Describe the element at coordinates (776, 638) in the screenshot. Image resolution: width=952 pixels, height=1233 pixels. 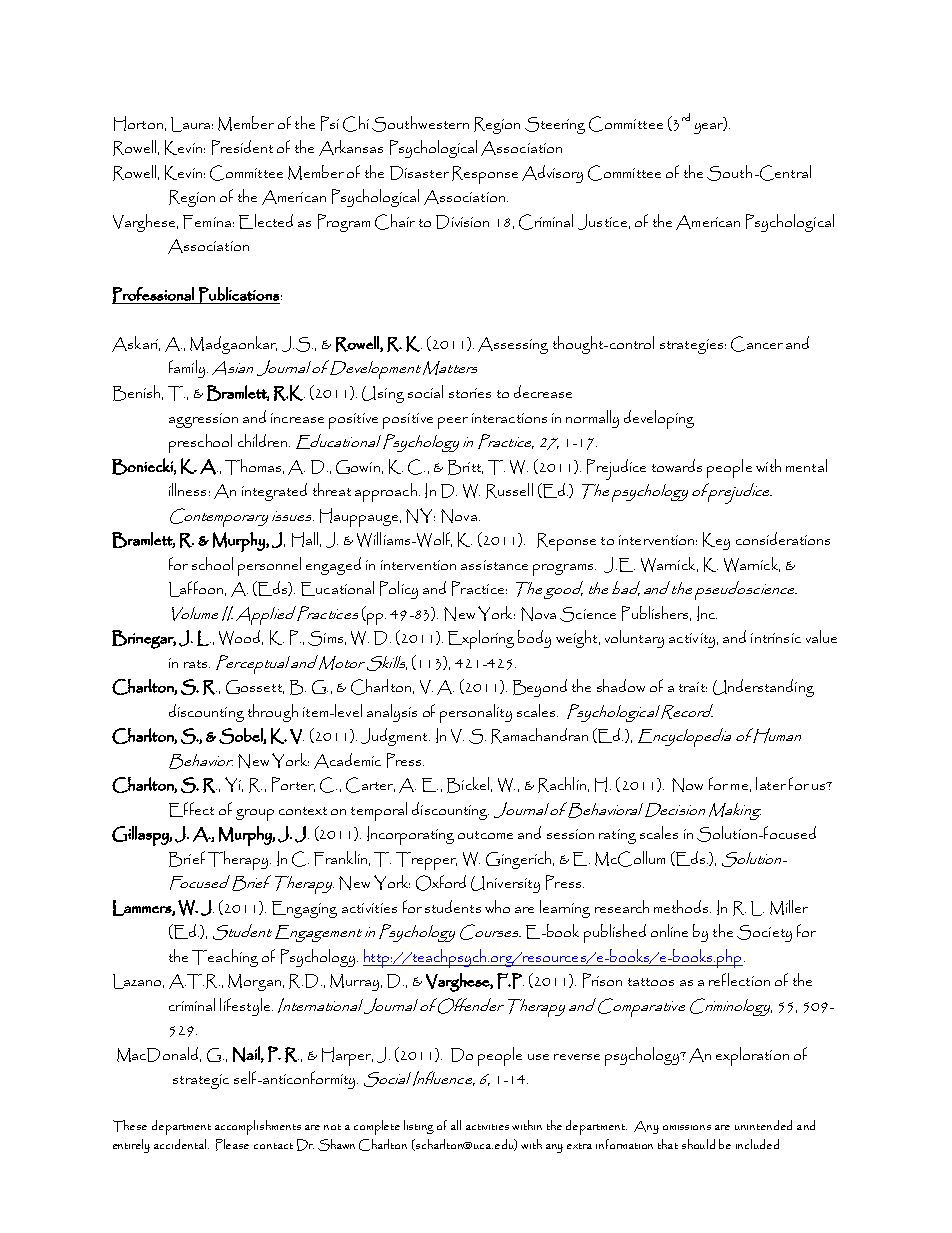
I see `intrinsic` at that location.
